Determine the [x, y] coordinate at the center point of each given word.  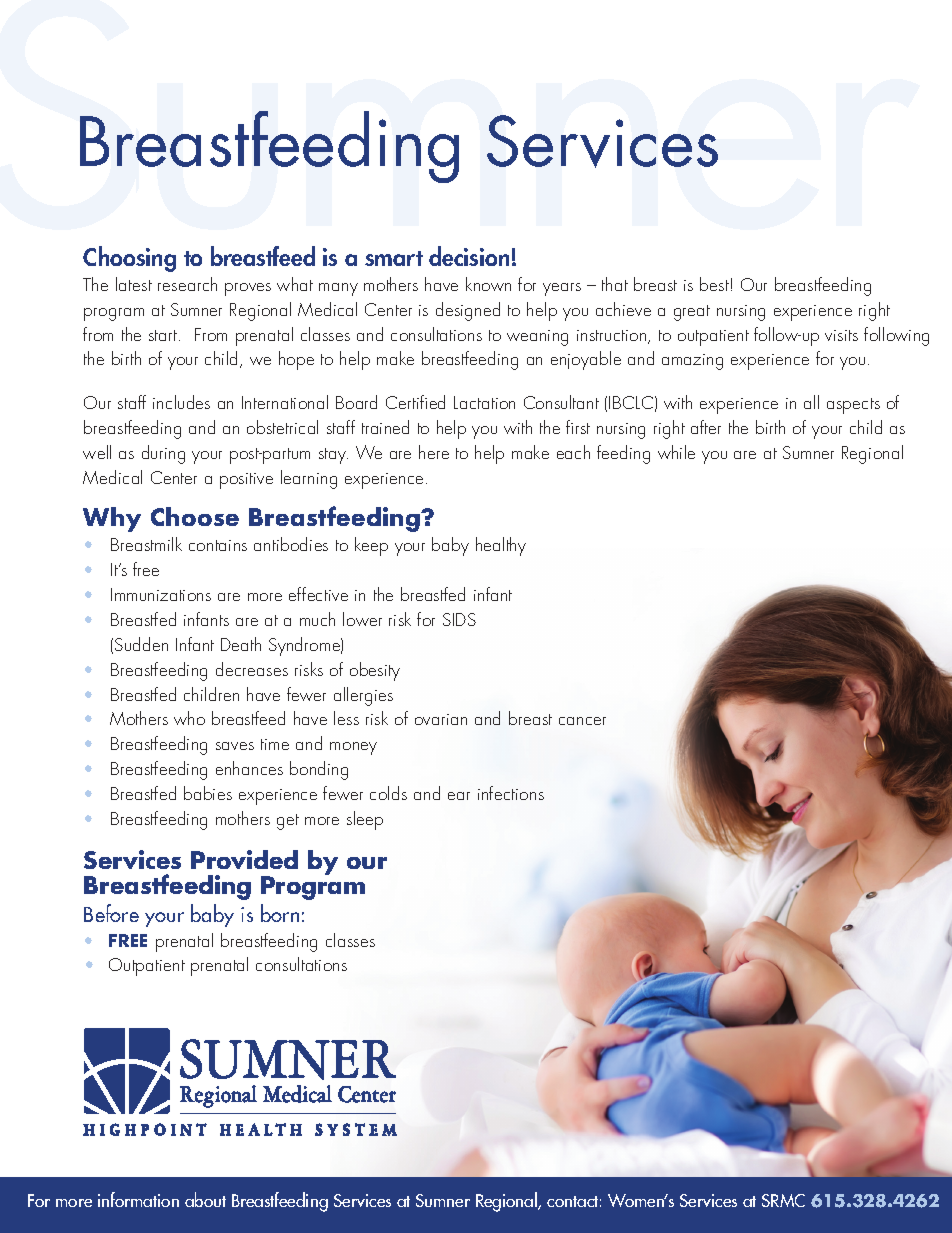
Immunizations [161, 594]
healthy [501, 546]
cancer [582, 721]
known [488, 284]
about [205, 1199]
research [187, 284]
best [714, 284]
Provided [244, 859]
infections [511, 793]
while [676, 452]
